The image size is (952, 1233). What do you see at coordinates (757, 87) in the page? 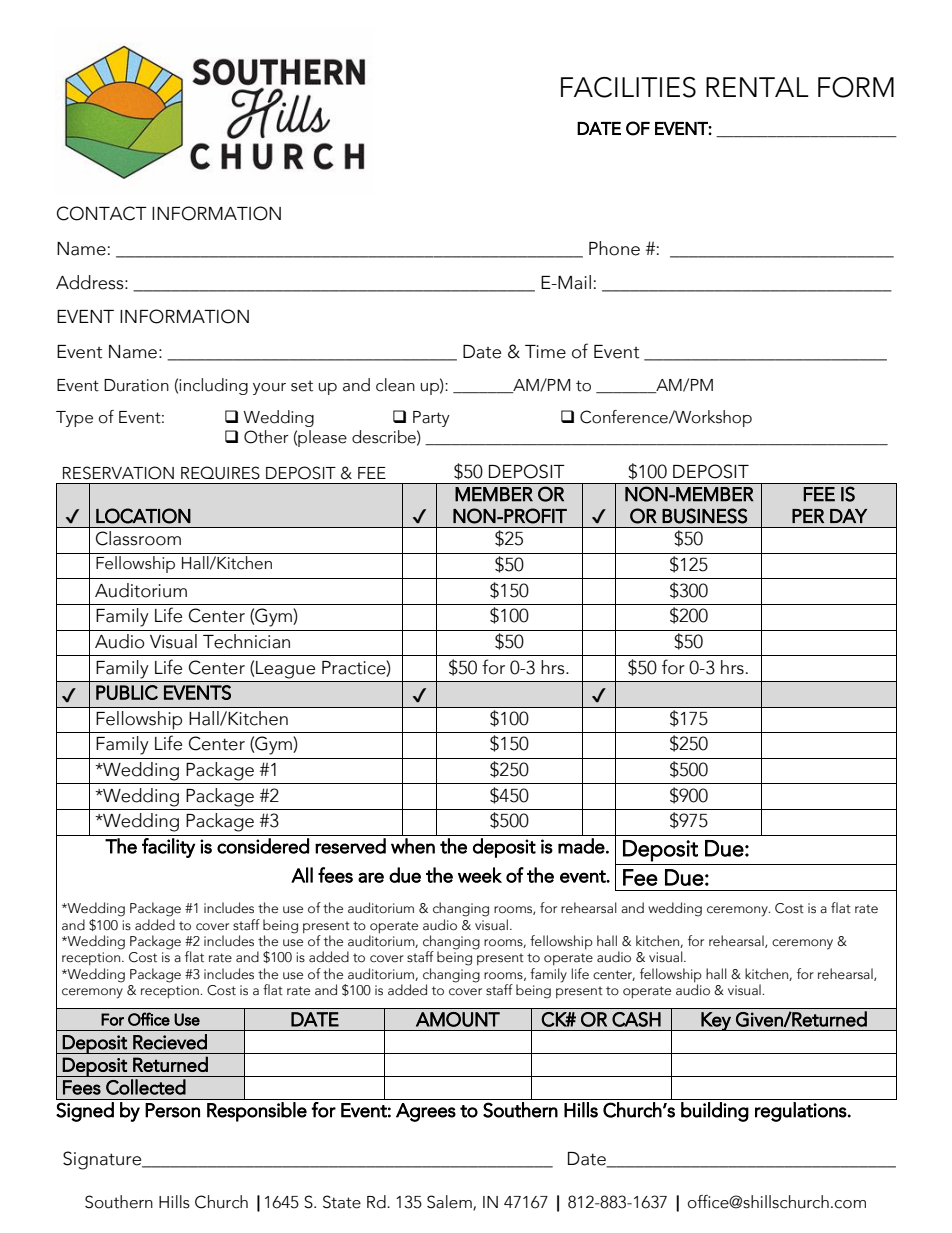
I see `RENTAL` at bounding box center [757, 87].
